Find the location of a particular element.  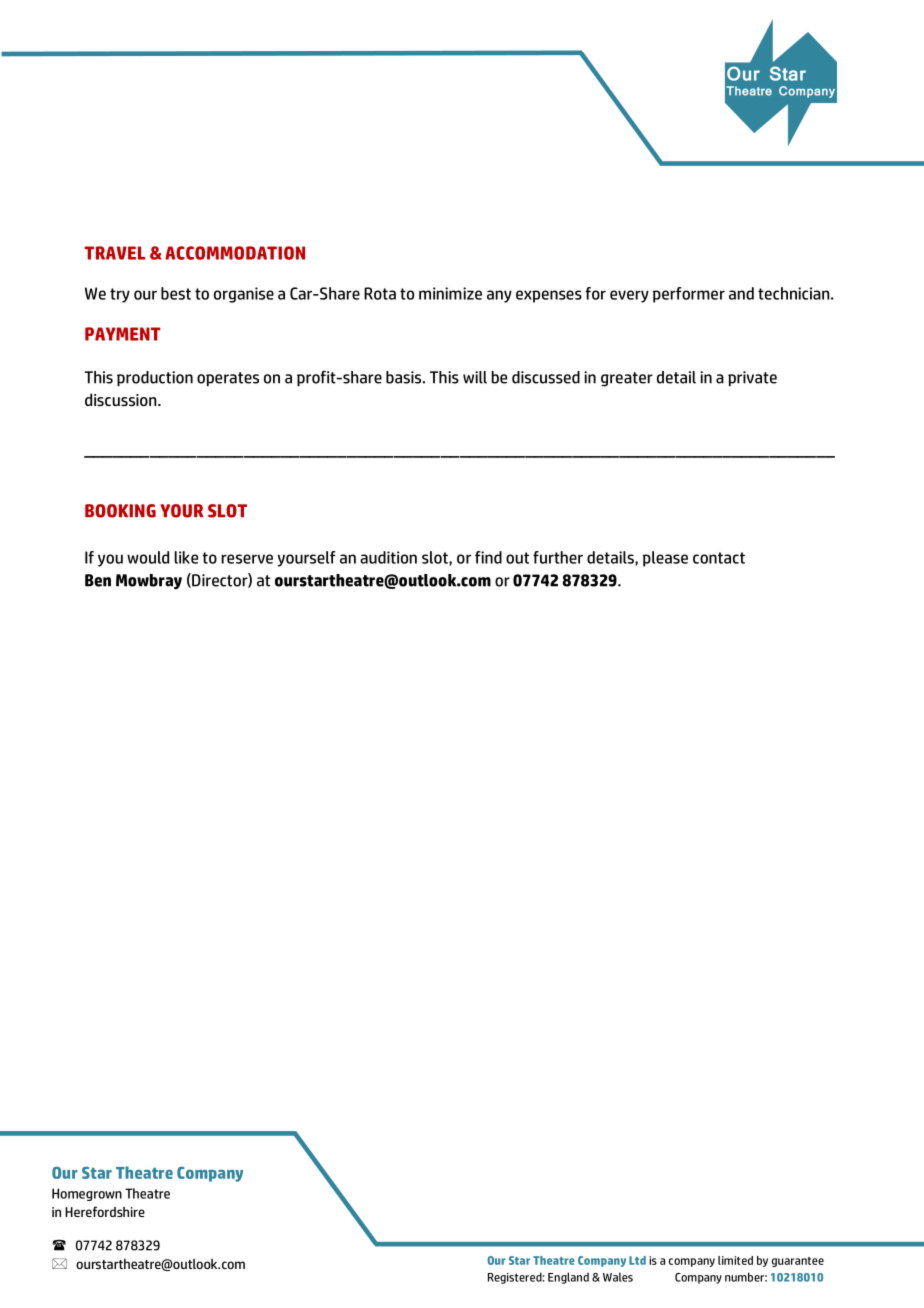

minimize is located at coordinates (450, 293).
